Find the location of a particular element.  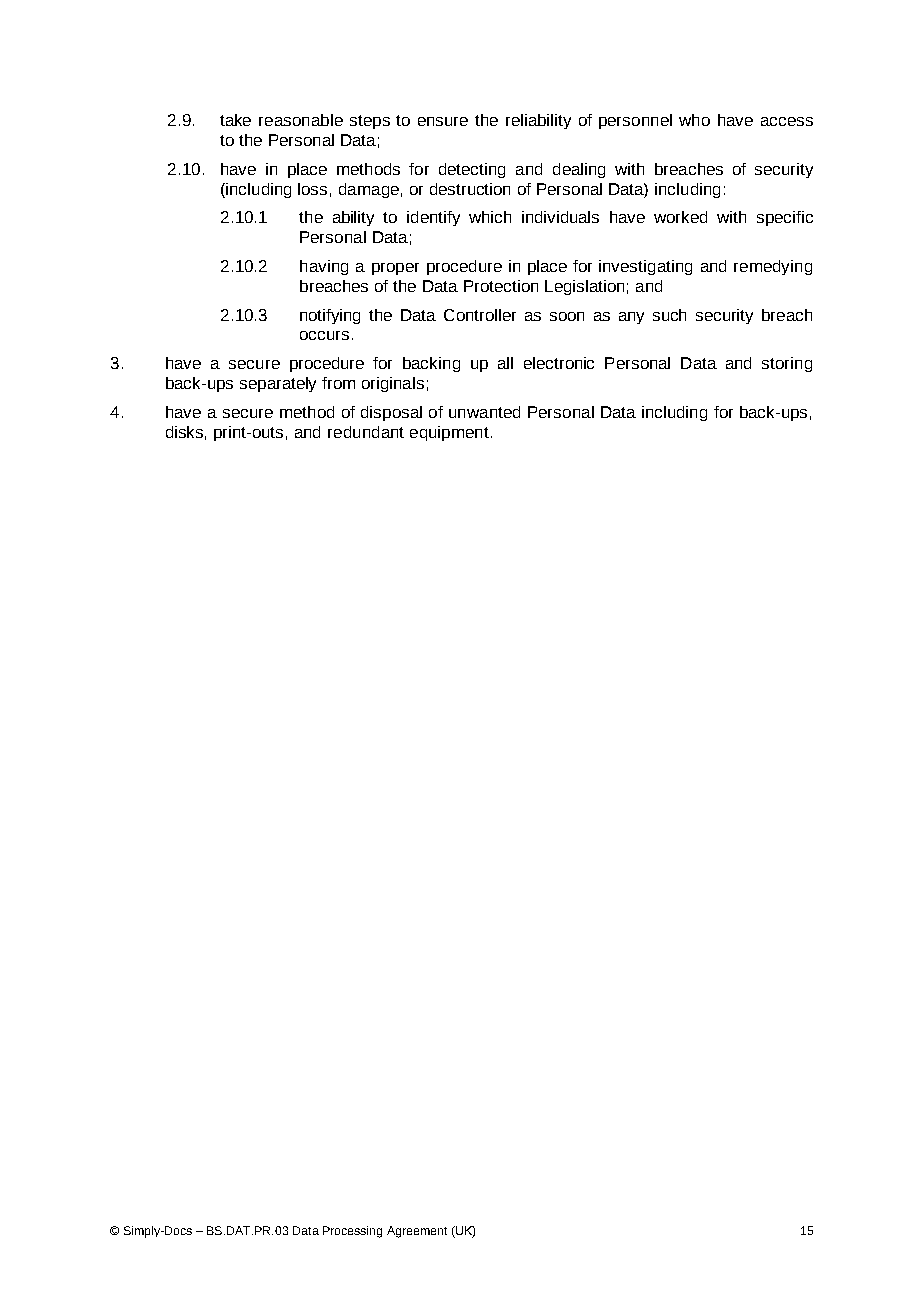

unwanted is located at coordinates (484, 412).
